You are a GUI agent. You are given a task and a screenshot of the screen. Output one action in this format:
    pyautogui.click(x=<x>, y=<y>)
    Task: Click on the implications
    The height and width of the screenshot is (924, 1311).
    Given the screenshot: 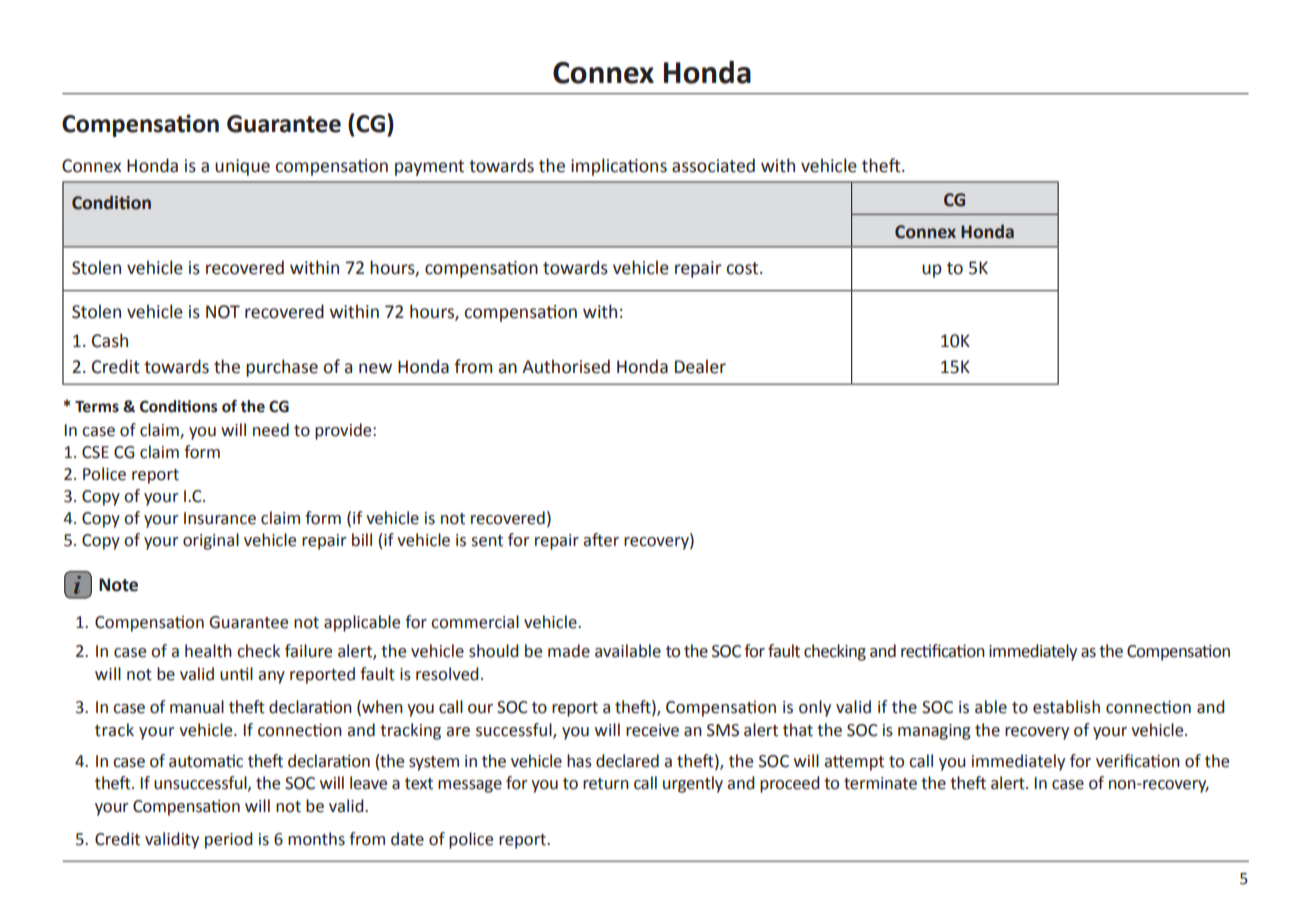 What is the action you would take?
    pyautogui.click(x=619, y=167)
